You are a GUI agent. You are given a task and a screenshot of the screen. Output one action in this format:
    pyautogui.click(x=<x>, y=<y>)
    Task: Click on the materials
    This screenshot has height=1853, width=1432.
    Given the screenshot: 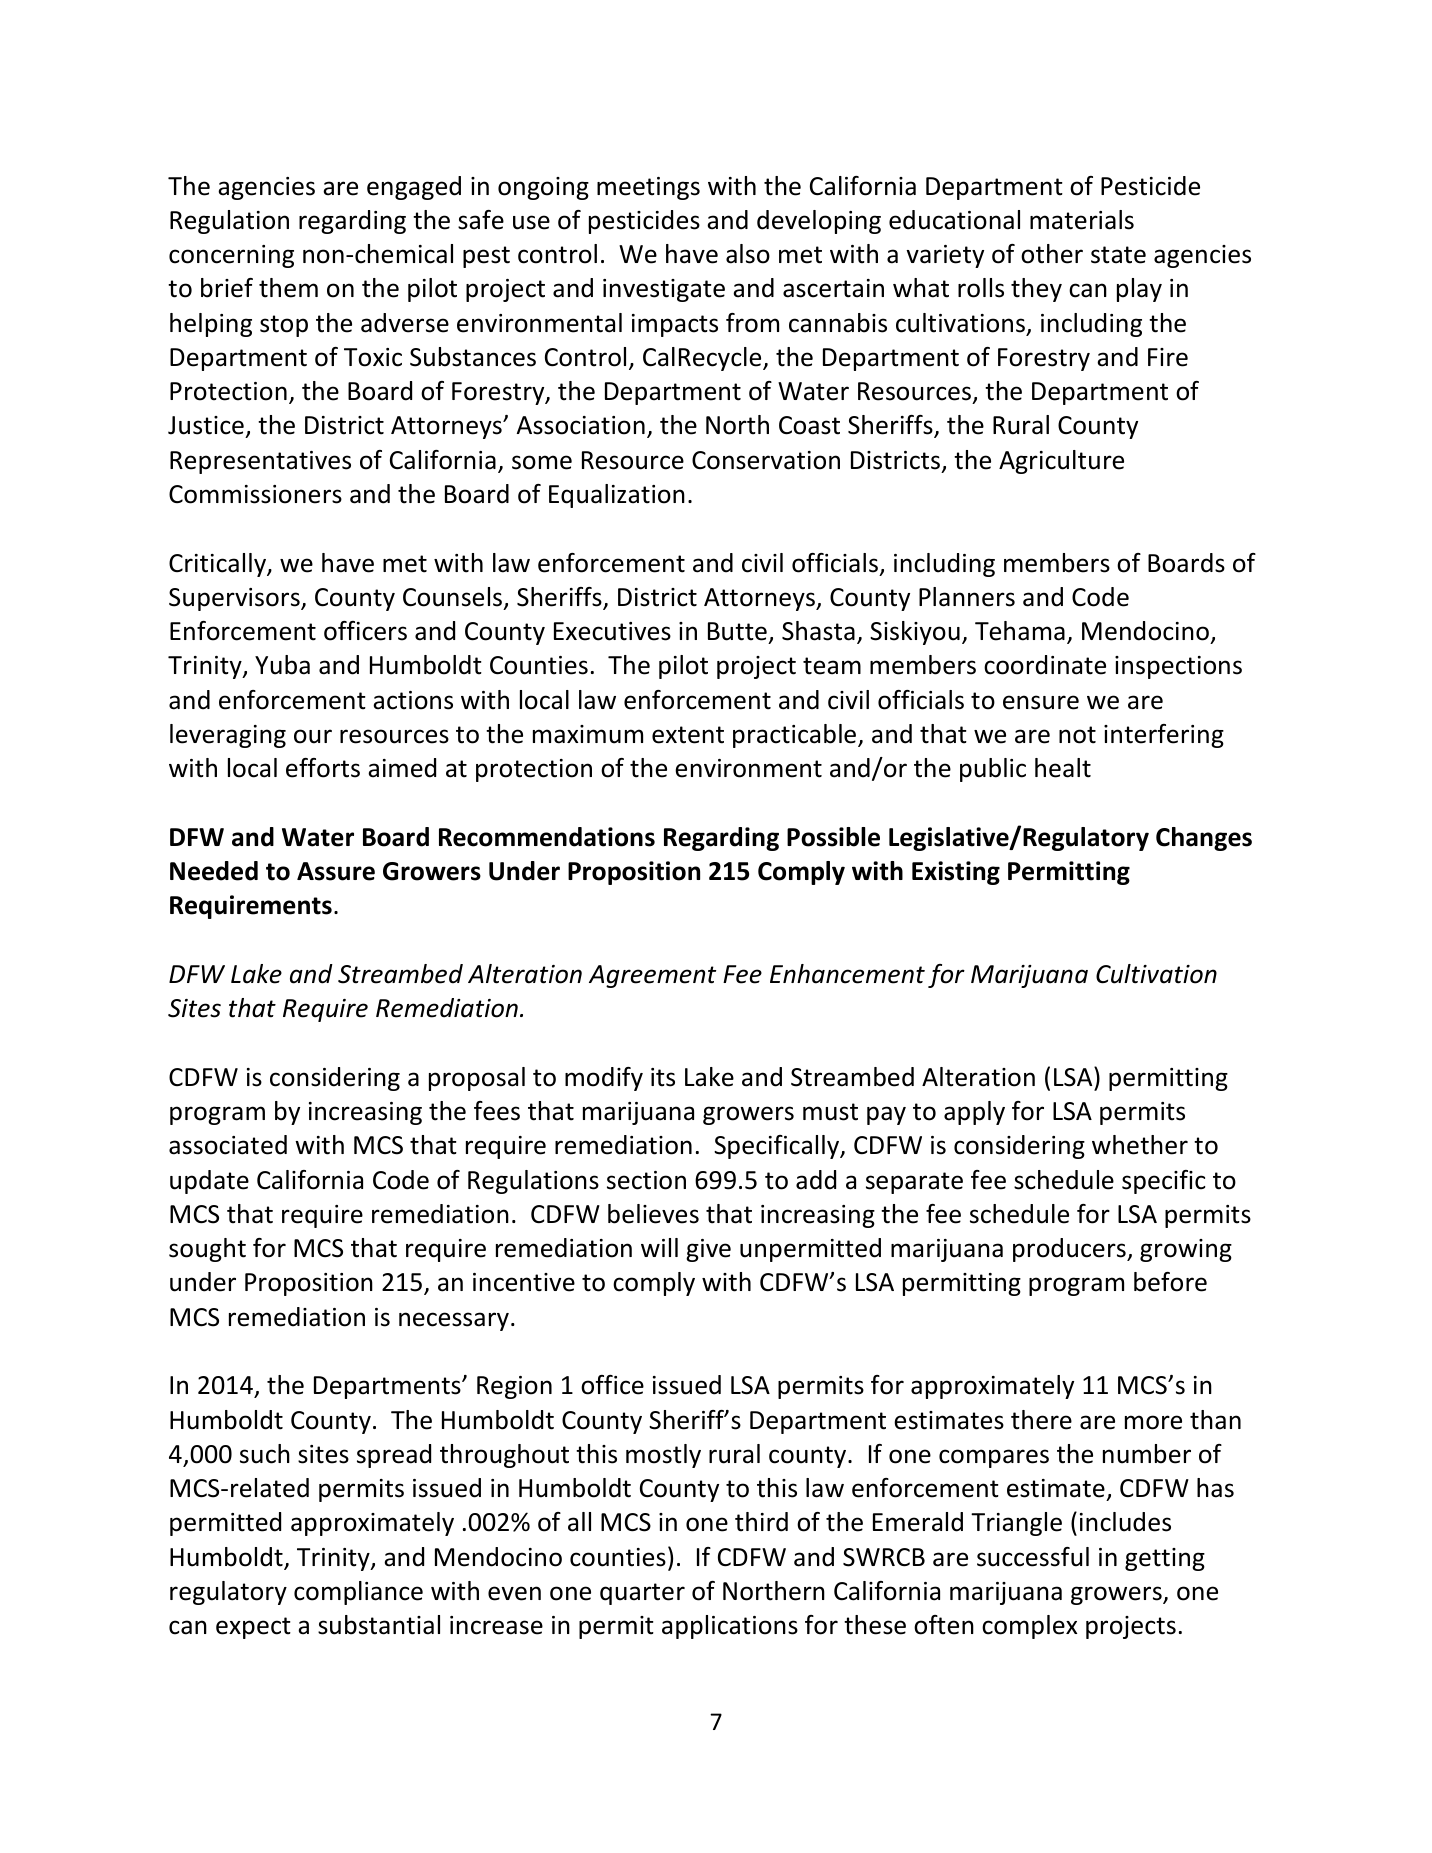 What is the action you would take?
    pyautogui.click(x=1082, y=220)
